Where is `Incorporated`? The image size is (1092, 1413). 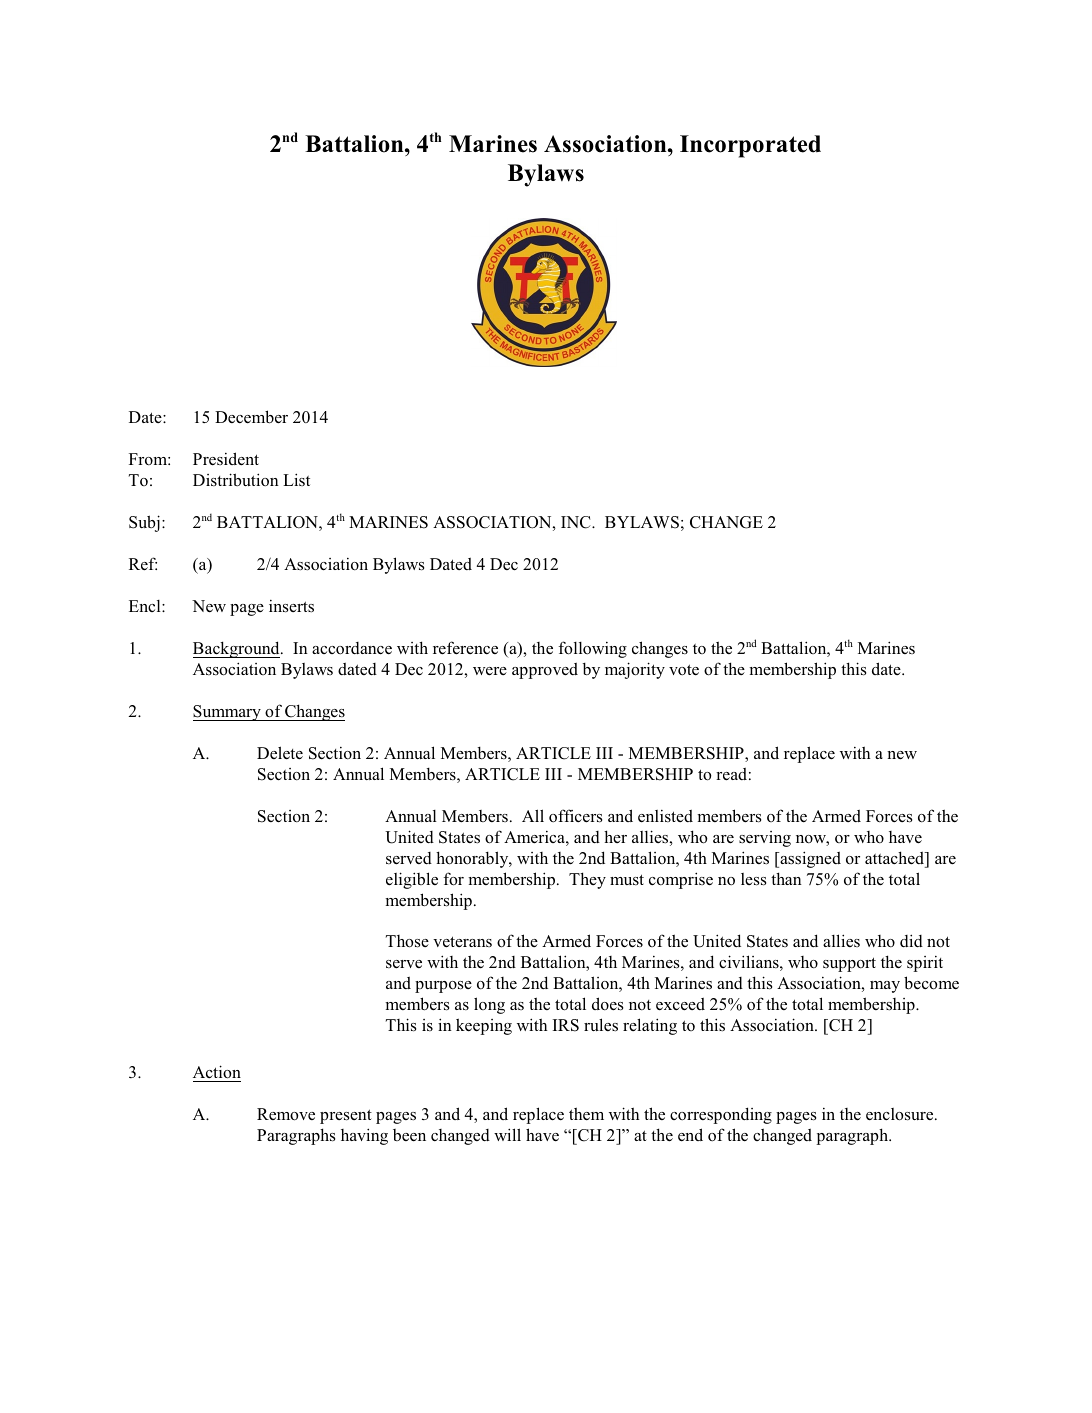
Incorporated is located at coordinates (750, 146).
